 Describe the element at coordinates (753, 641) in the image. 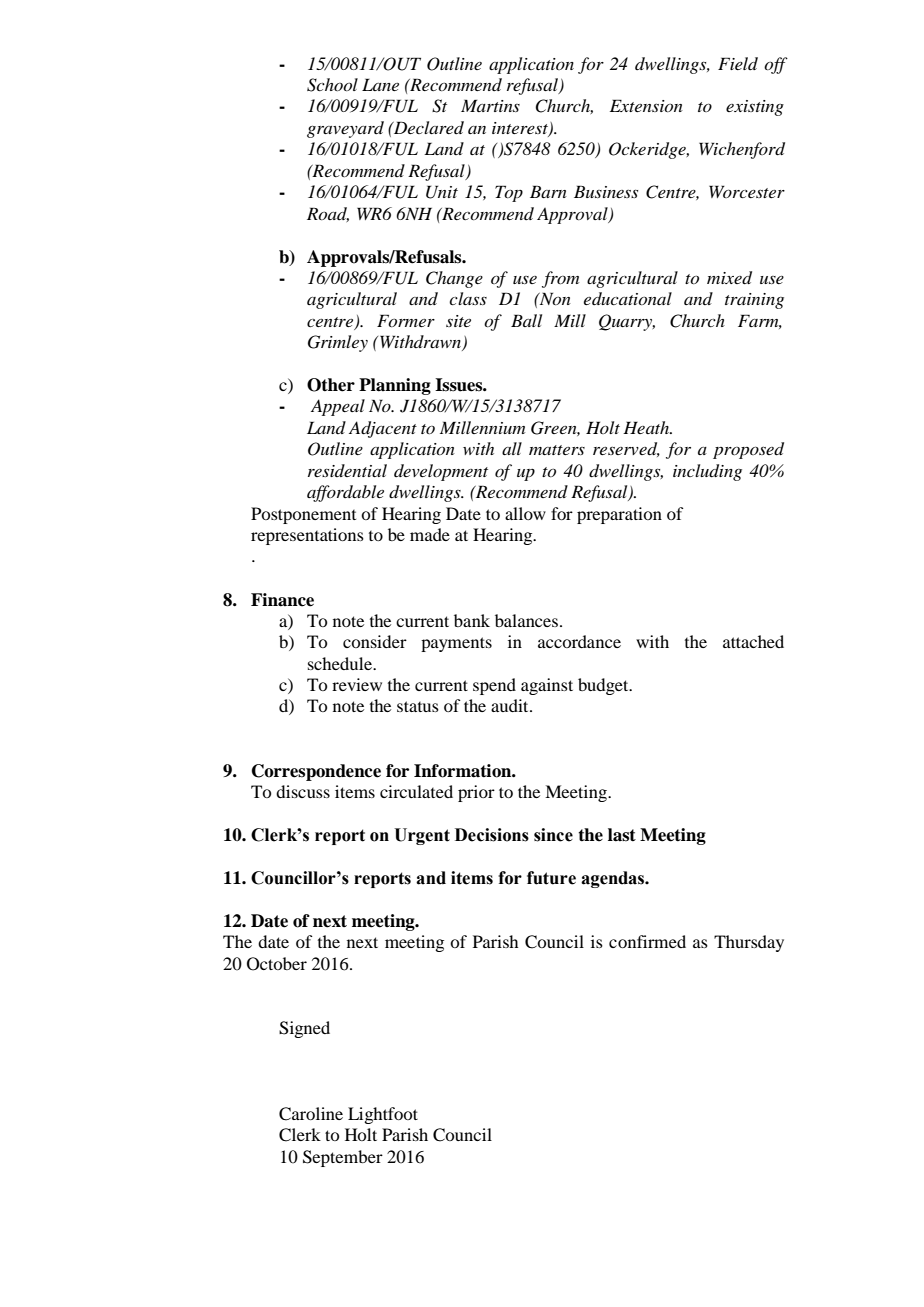

I see `attached` at that location.
